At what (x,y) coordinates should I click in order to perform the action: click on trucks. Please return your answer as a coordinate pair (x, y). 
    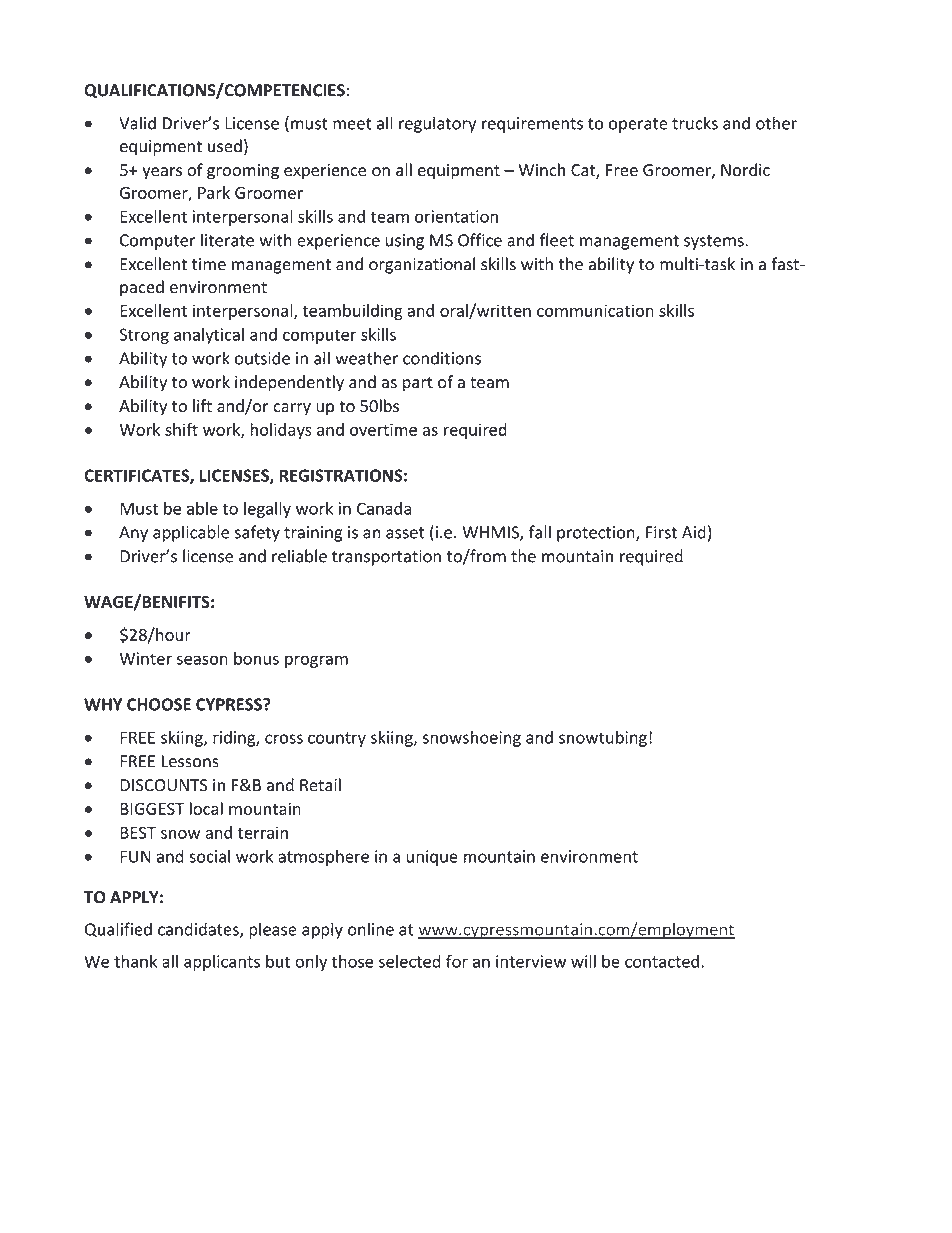
    Looking at the image, I should click on (695, 123).
